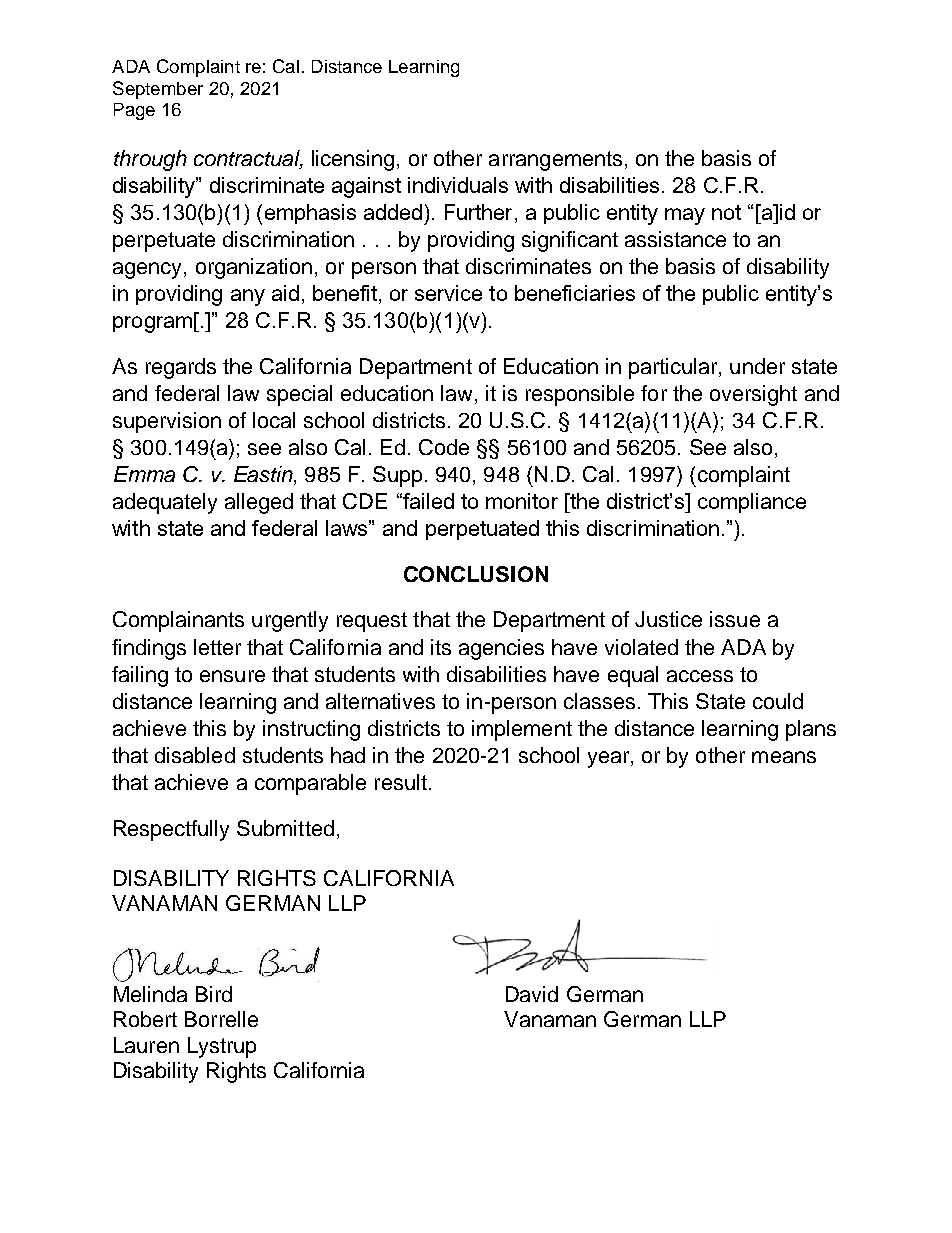 This page has width=952, height=1233. Describe the element at coordinates (476, 574) in the page. I see `CONCLUSION` at that location.
